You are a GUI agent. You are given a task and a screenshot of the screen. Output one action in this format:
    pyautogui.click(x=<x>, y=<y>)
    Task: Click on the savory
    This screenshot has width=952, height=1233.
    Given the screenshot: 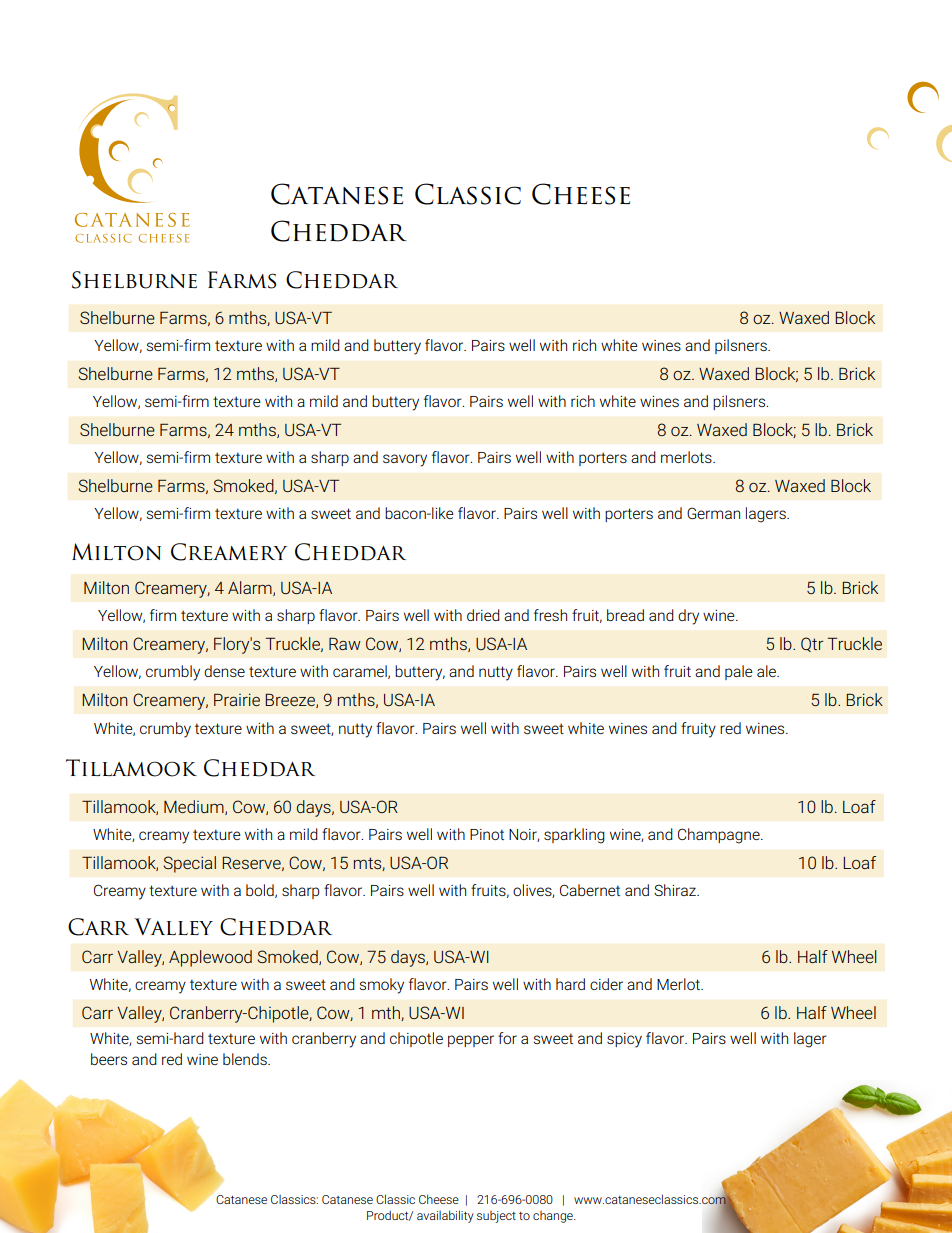 What is the action you would take?
    pyautogui.click(x=405, y=460)
